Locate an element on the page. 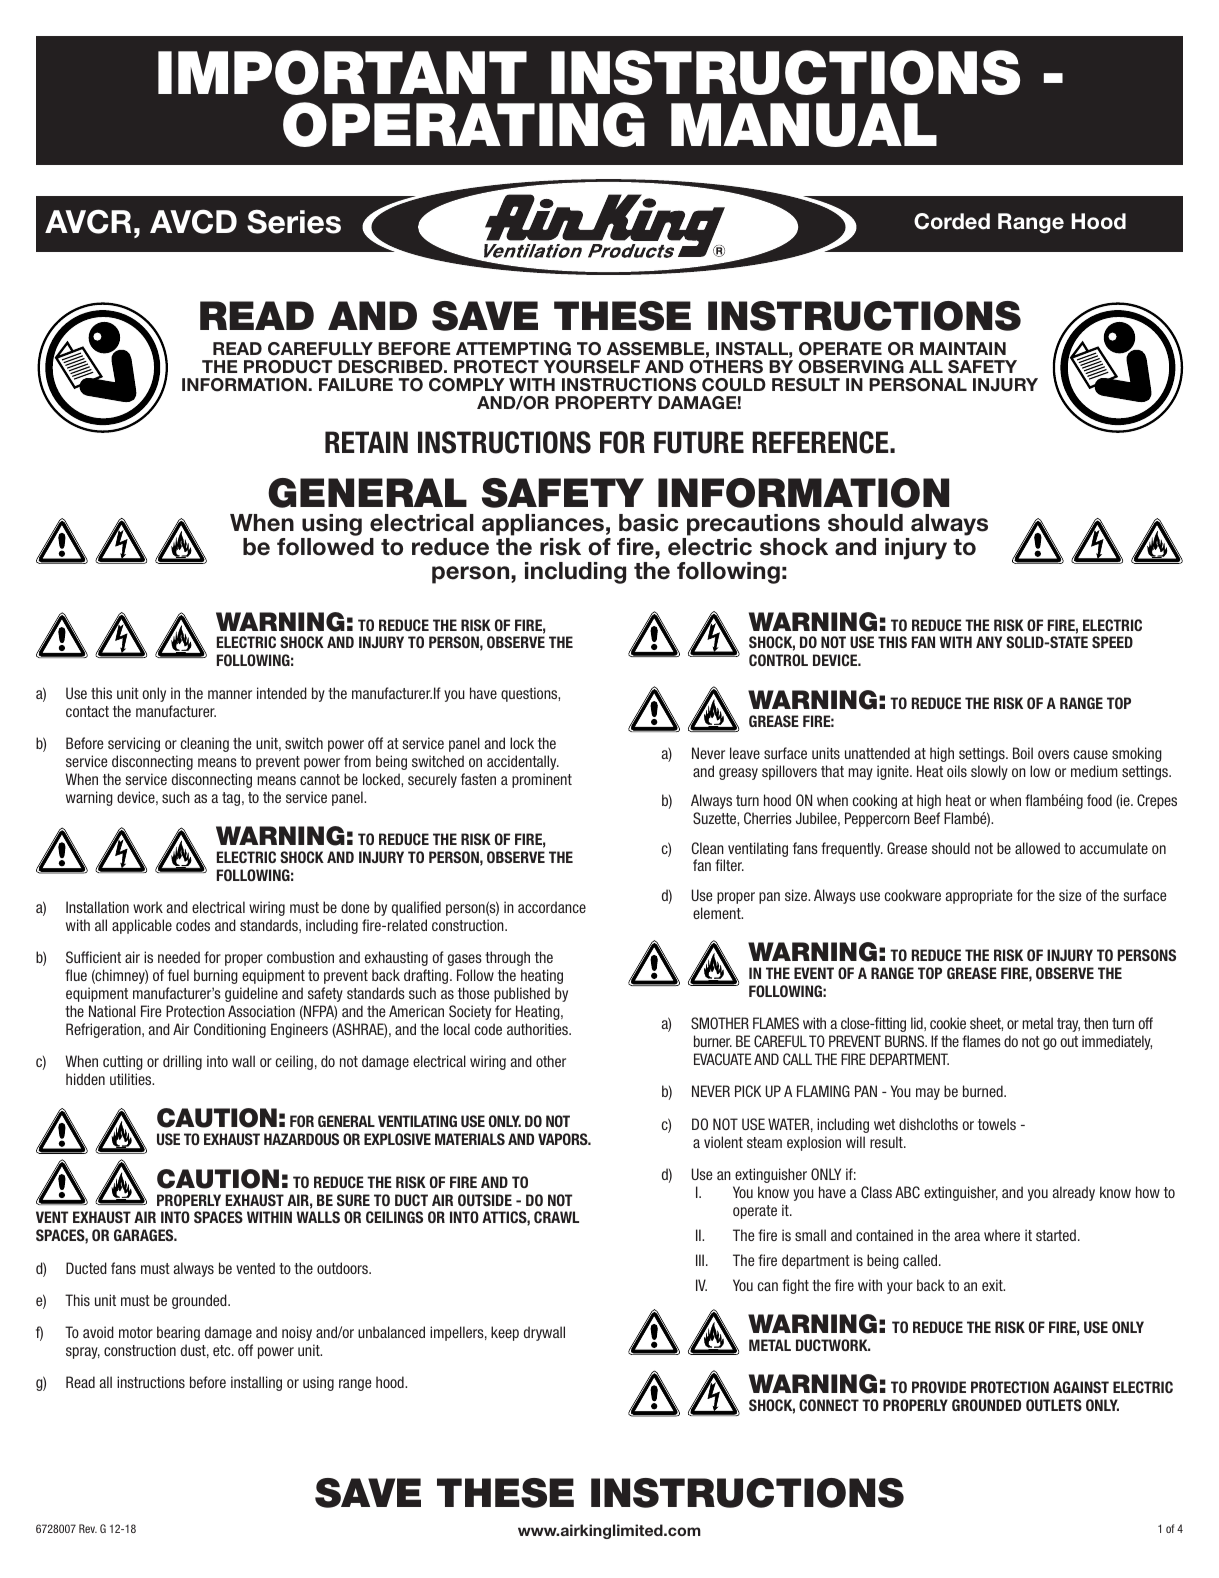 The height and width of the image is (1578, 1219). tray is located at coordinates (1068, 1025).
